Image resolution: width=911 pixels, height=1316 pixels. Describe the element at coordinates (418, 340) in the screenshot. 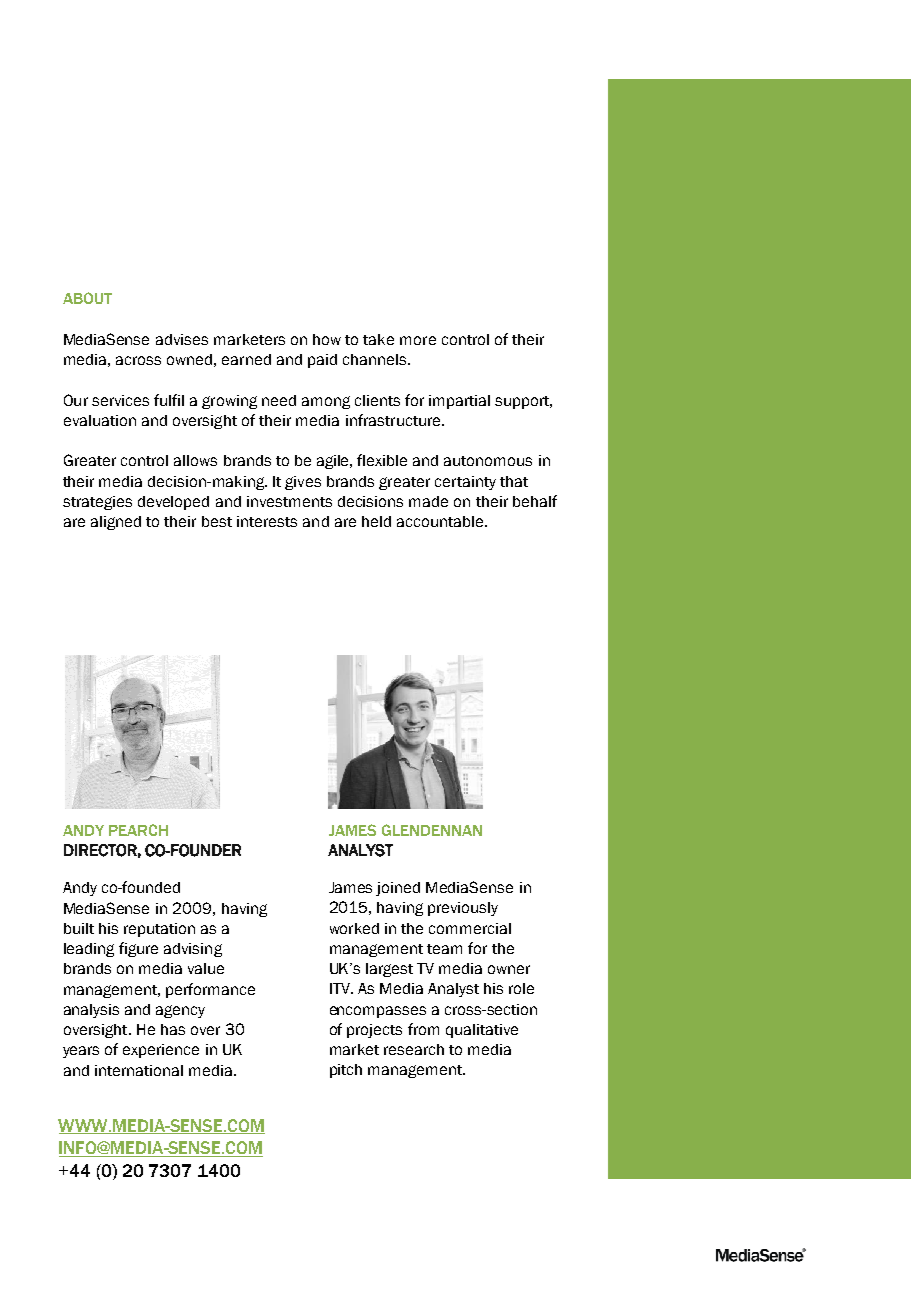

I see `more` at that location.
